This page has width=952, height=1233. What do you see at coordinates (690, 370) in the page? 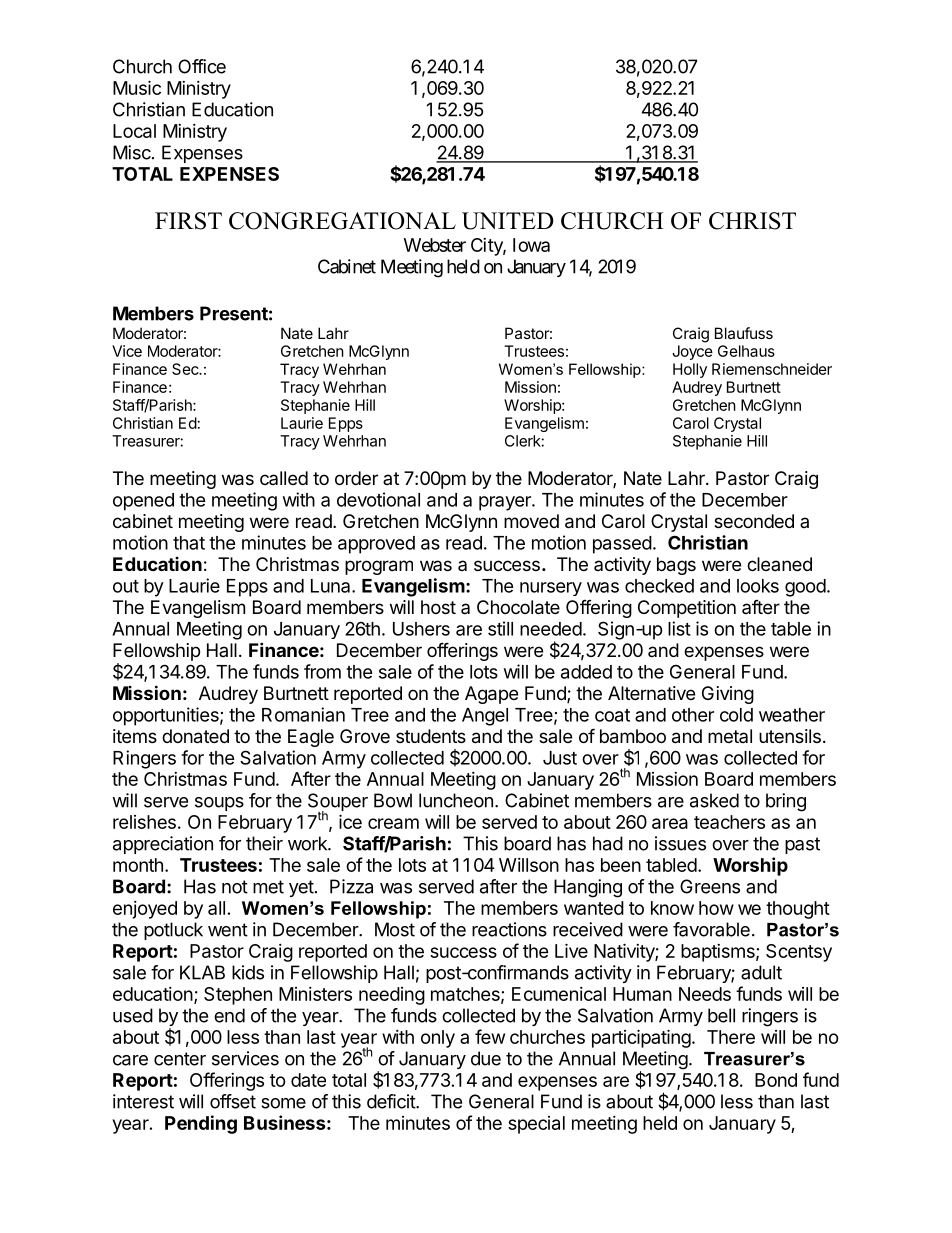
I see `Holly` at bounding box center [690, 370].
